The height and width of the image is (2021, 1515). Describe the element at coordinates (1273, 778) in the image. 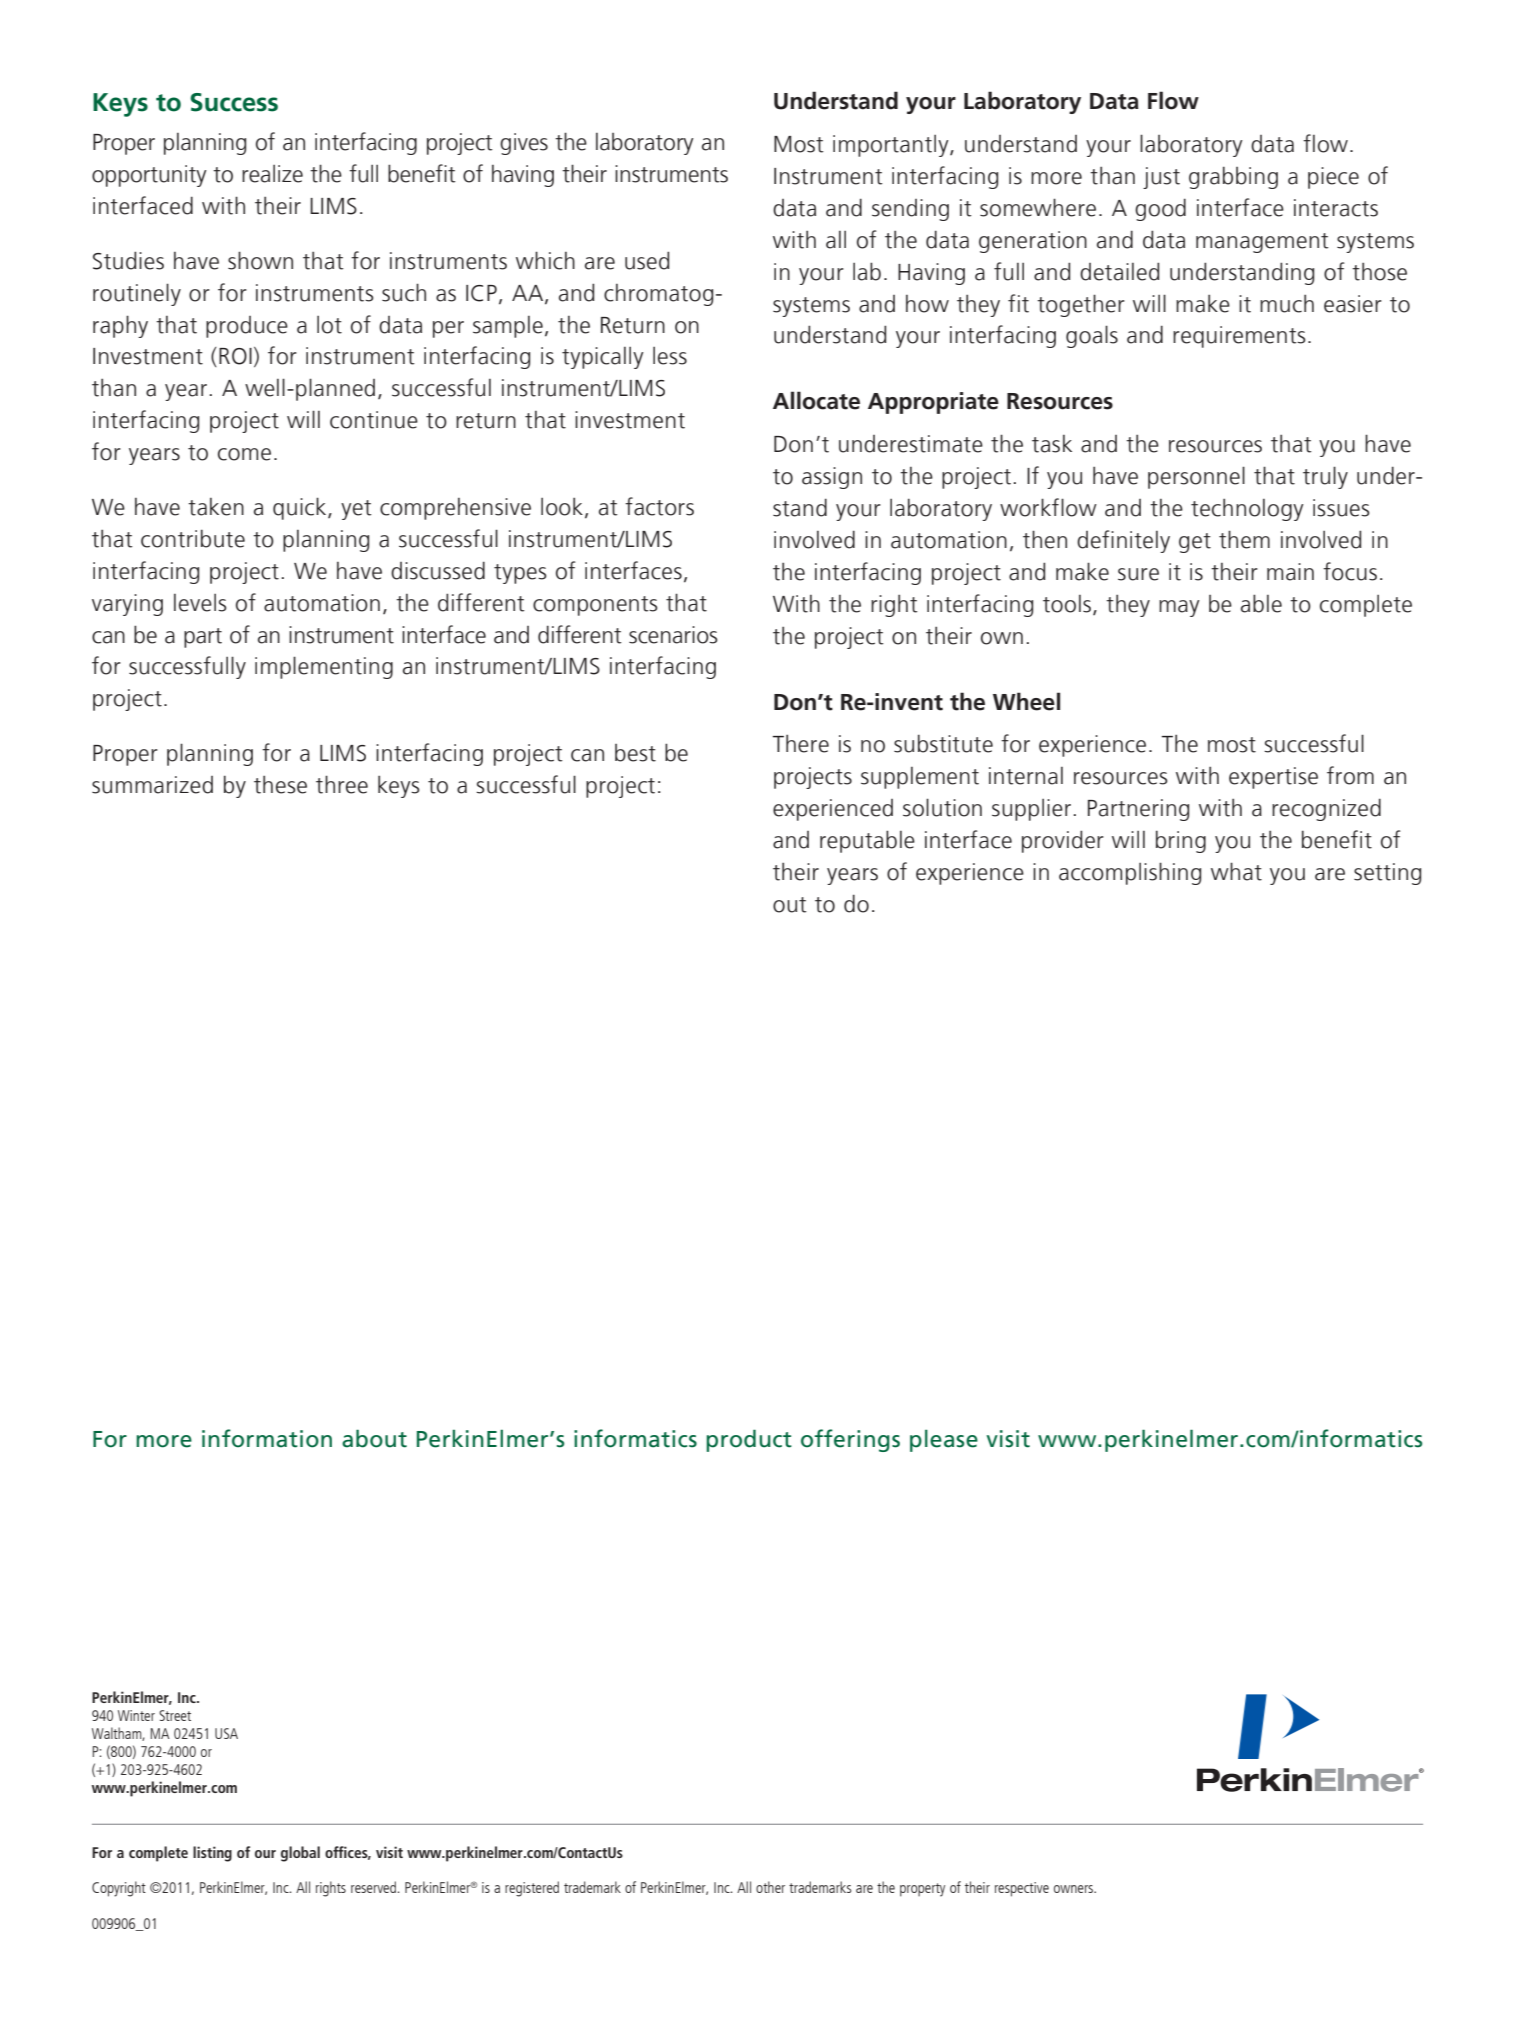

I see `expertise` at that location.
